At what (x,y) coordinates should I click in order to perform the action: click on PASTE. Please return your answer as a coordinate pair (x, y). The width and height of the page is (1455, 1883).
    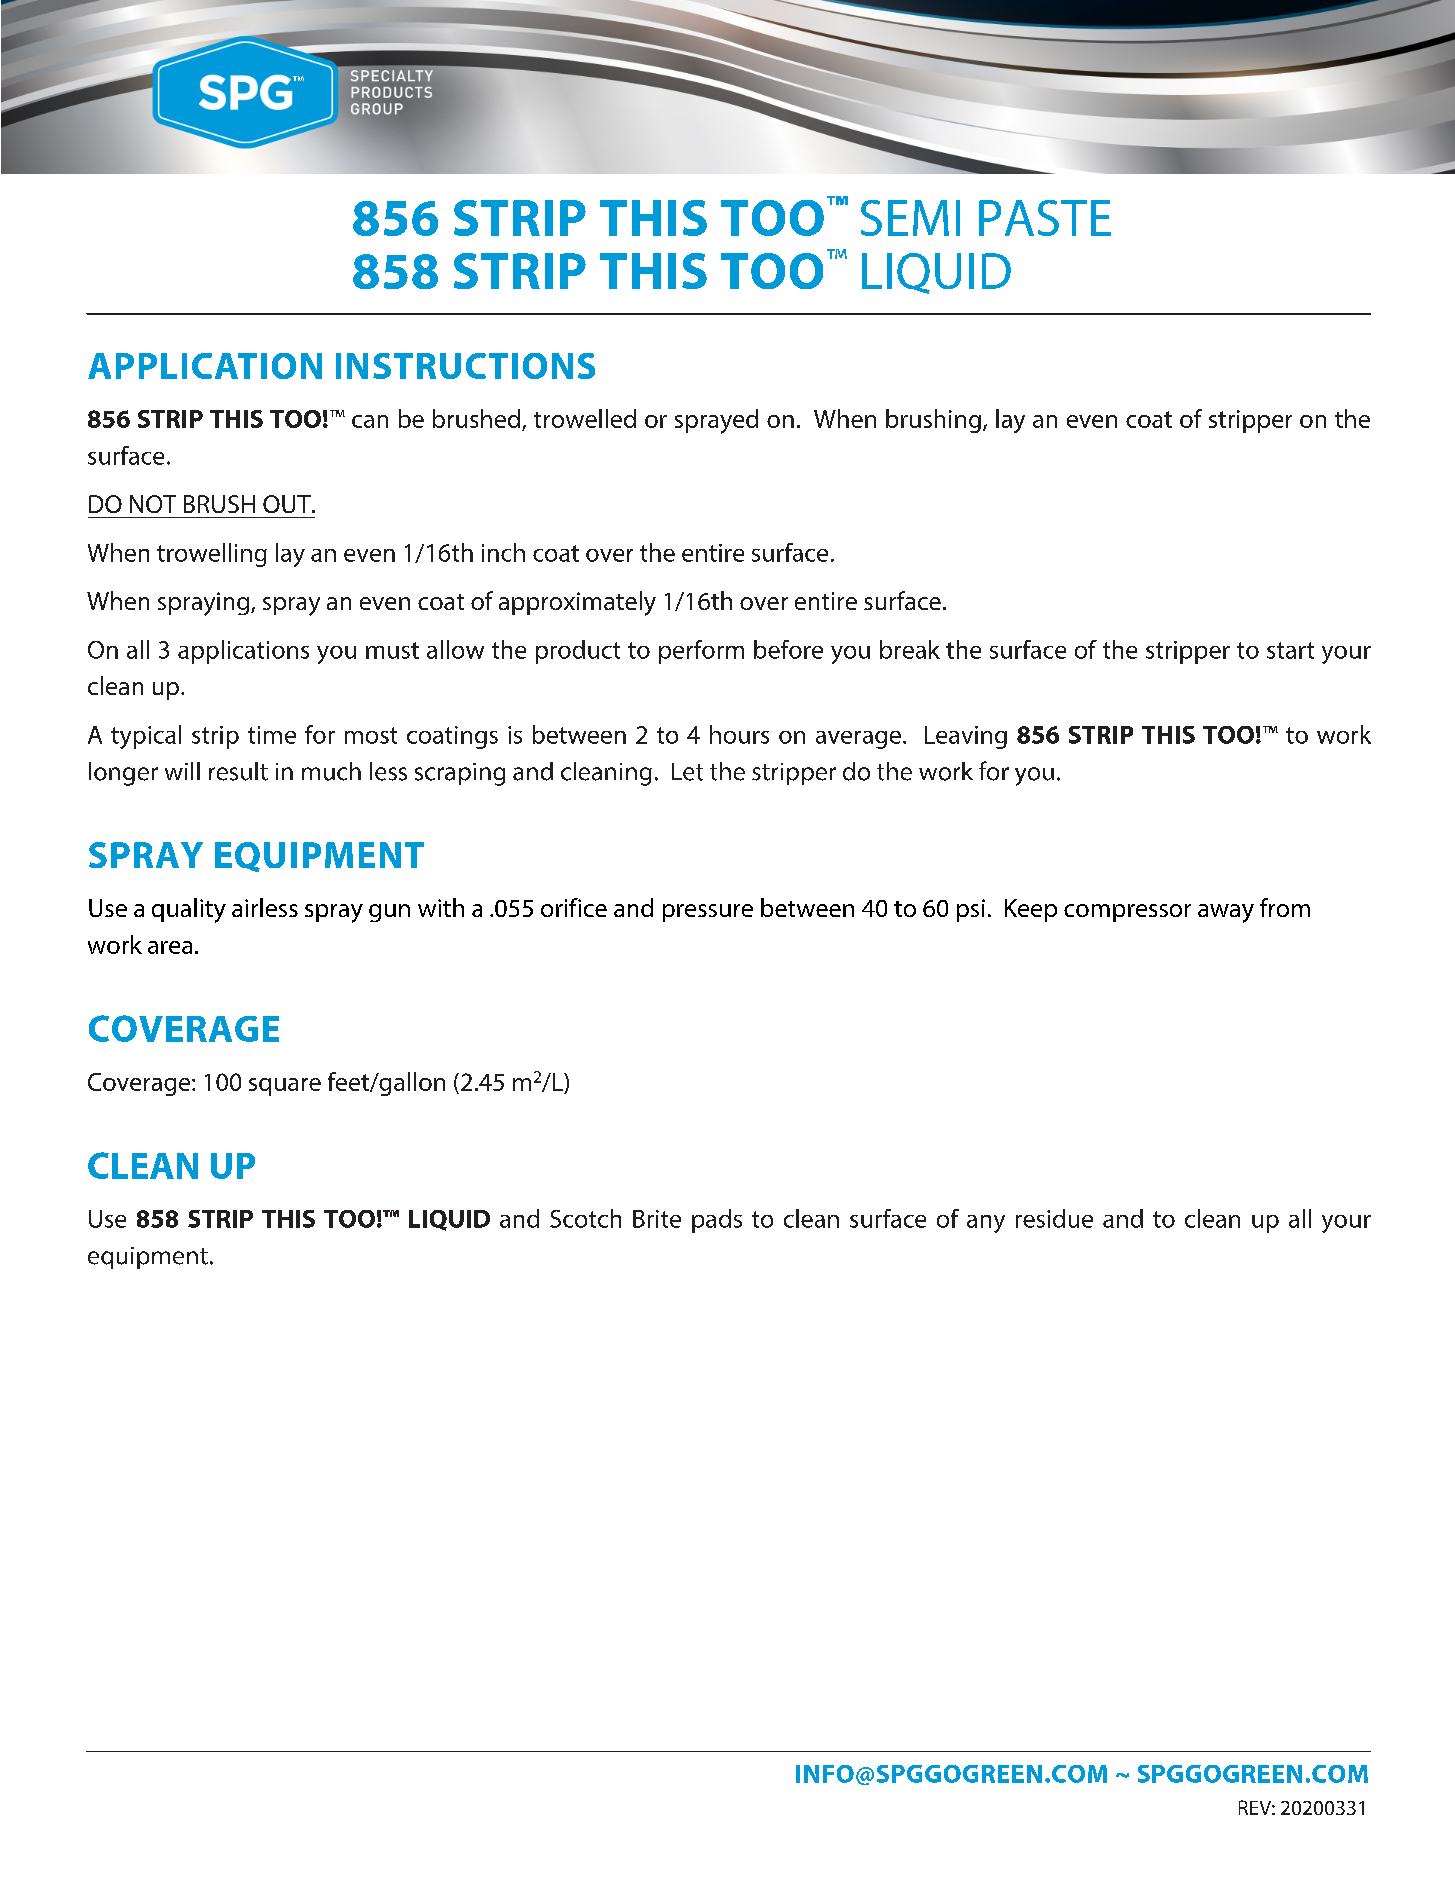
    Looking at the image, I should click on (1045, 218).
